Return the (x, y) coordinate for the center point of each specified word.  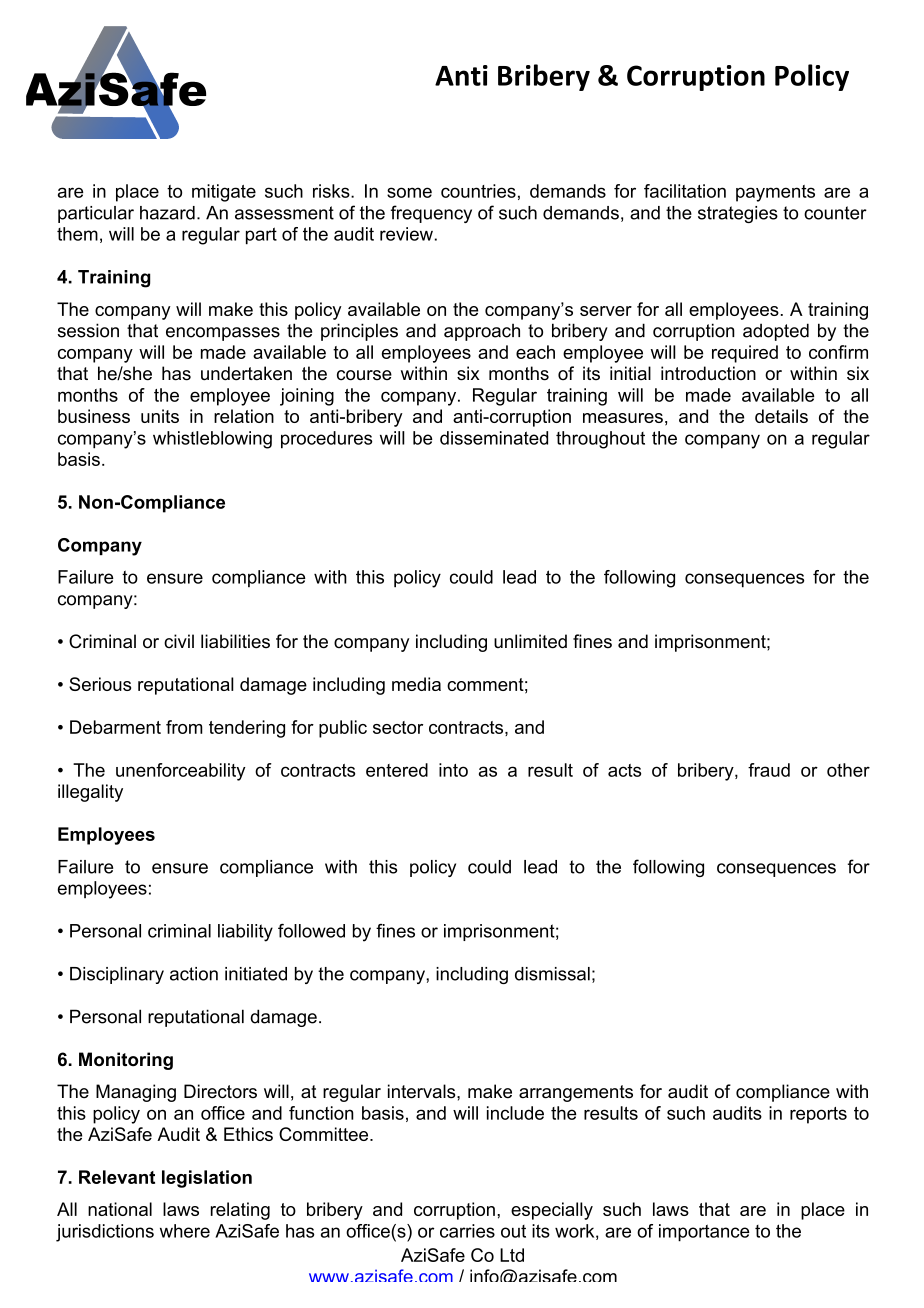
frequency (431, 214)
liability (245, 933)
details (781, 416)
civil (179, 641)
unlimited (530, 641)
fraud (769, 770)
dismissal (552, 974)
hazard (167, 213)
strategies (738, 214)
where (185, 1231)
